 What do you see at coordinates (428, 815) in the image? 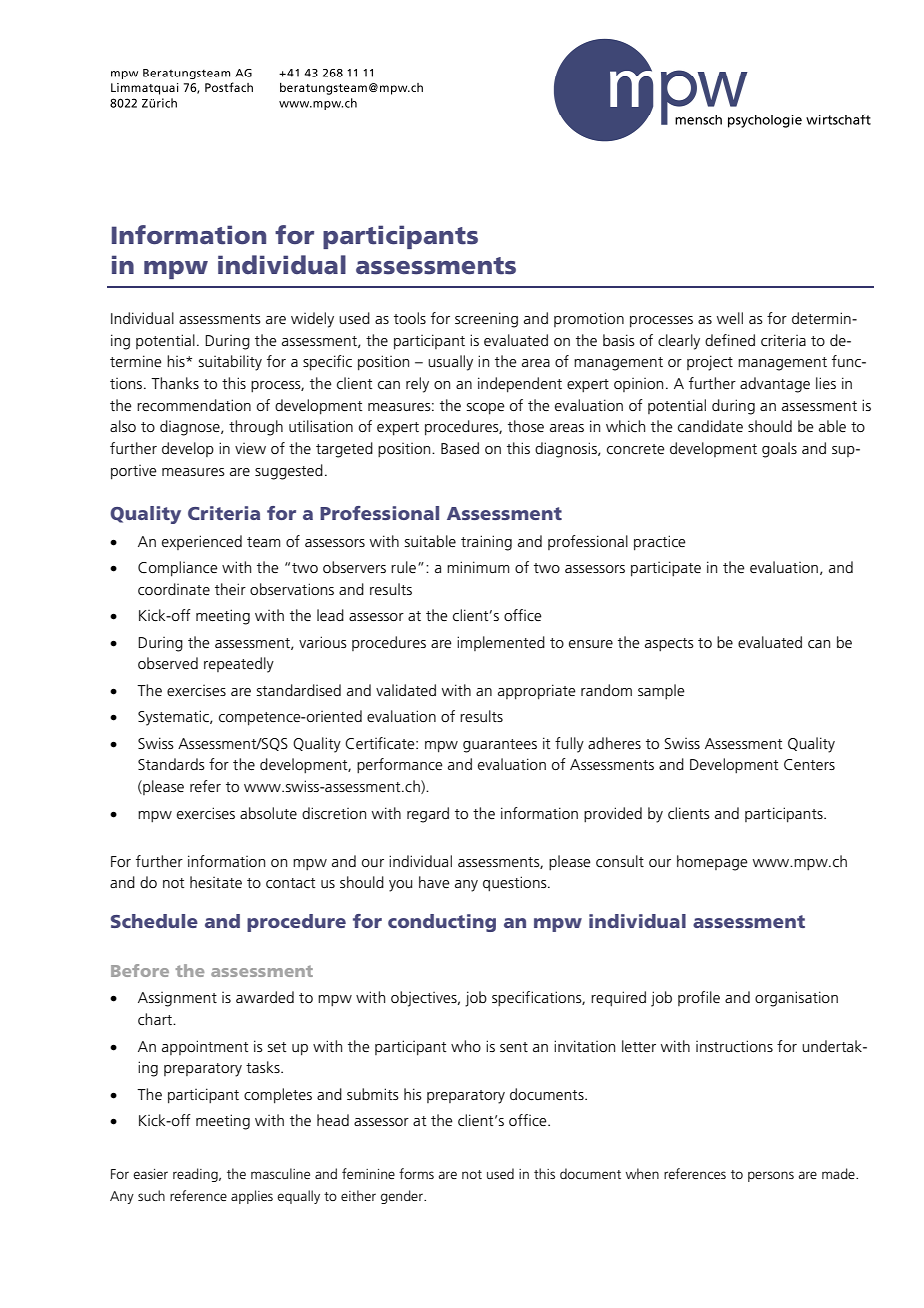
I see `regard` at bounding box center [428, 815].
